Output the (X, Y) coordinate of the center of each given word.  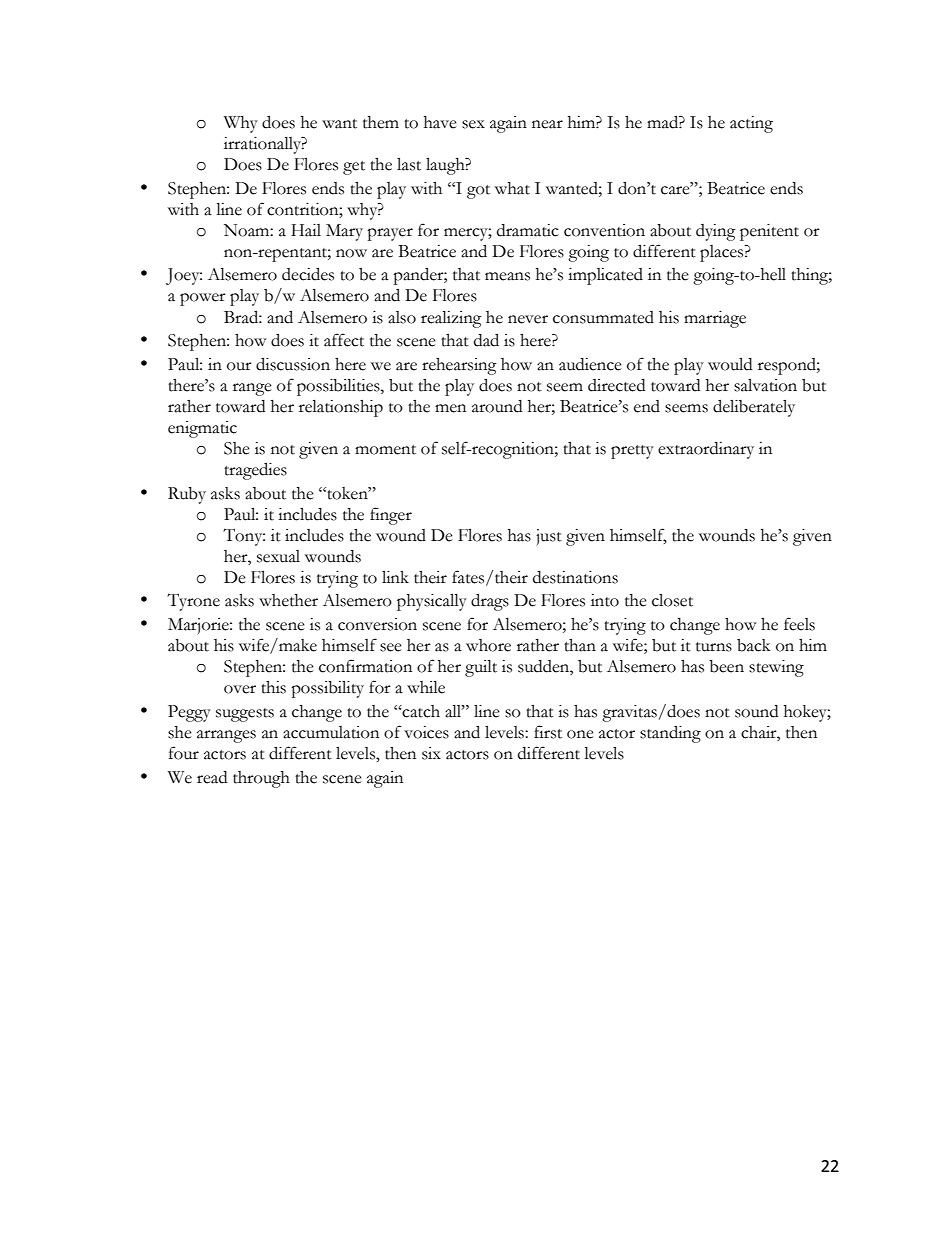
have (440, 122)
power (203, 299)
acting (751, 124)
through (261, 779)
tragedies (255, 471)
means (507, 276)
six (431, 753)
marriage (715, 319)
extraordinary (706, 450)
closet (672, 600)
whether (288, 600)
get (354, 168)
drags (490, 602)
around (497, 406)
